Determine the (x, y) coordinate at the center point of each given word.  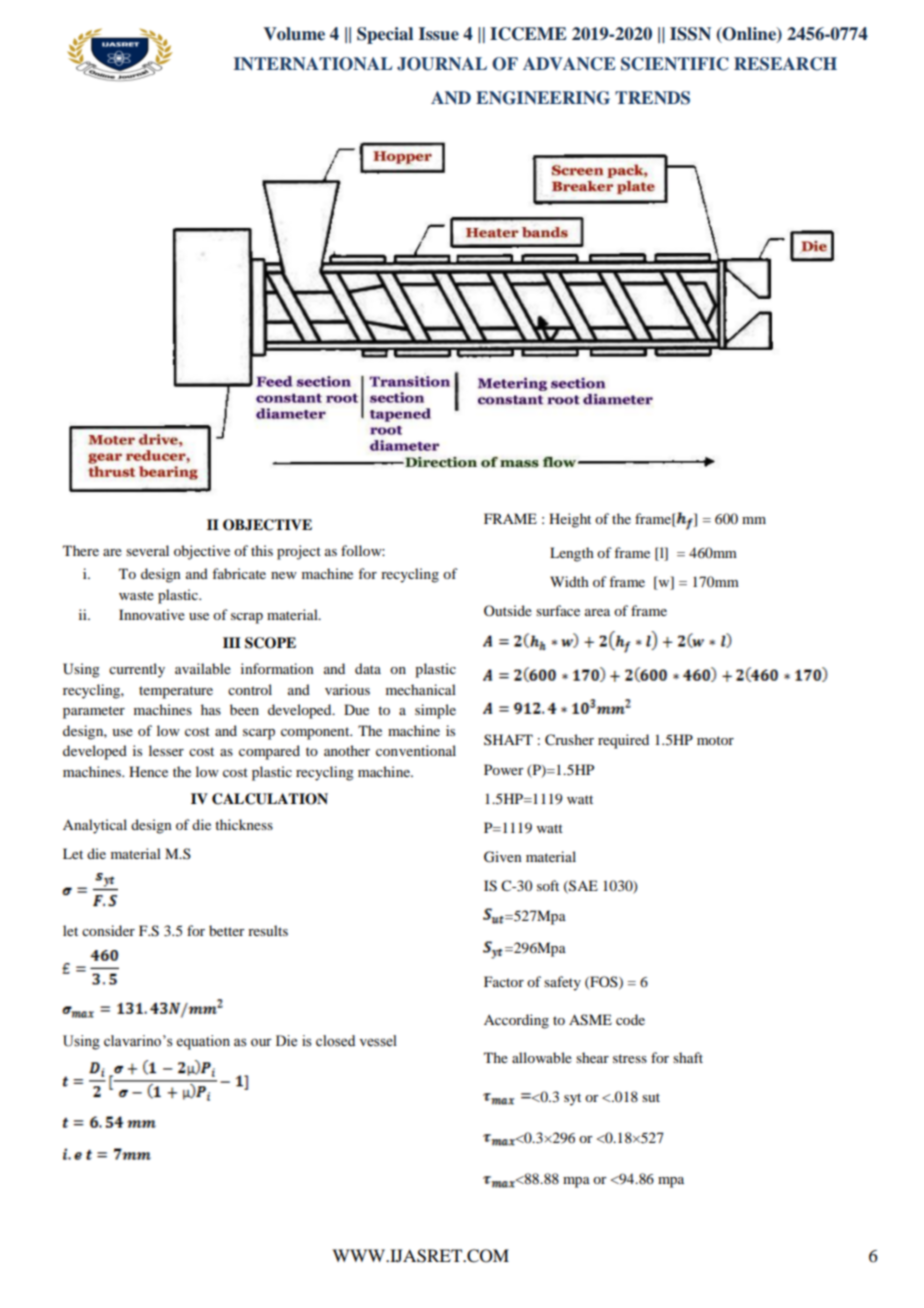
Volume (294, 34)
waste (136, 595)
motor (715, 740)
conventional (416, 750)
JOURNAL (442, 64)
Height (570, 520)
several (147, 550)
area (597, 612)
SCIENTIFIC (675, 64)
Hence (148, 771)
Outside (508, 610)
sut (651, 1097)
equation (203, 1042)
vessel (378, 1041)
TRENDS (652, 98)
